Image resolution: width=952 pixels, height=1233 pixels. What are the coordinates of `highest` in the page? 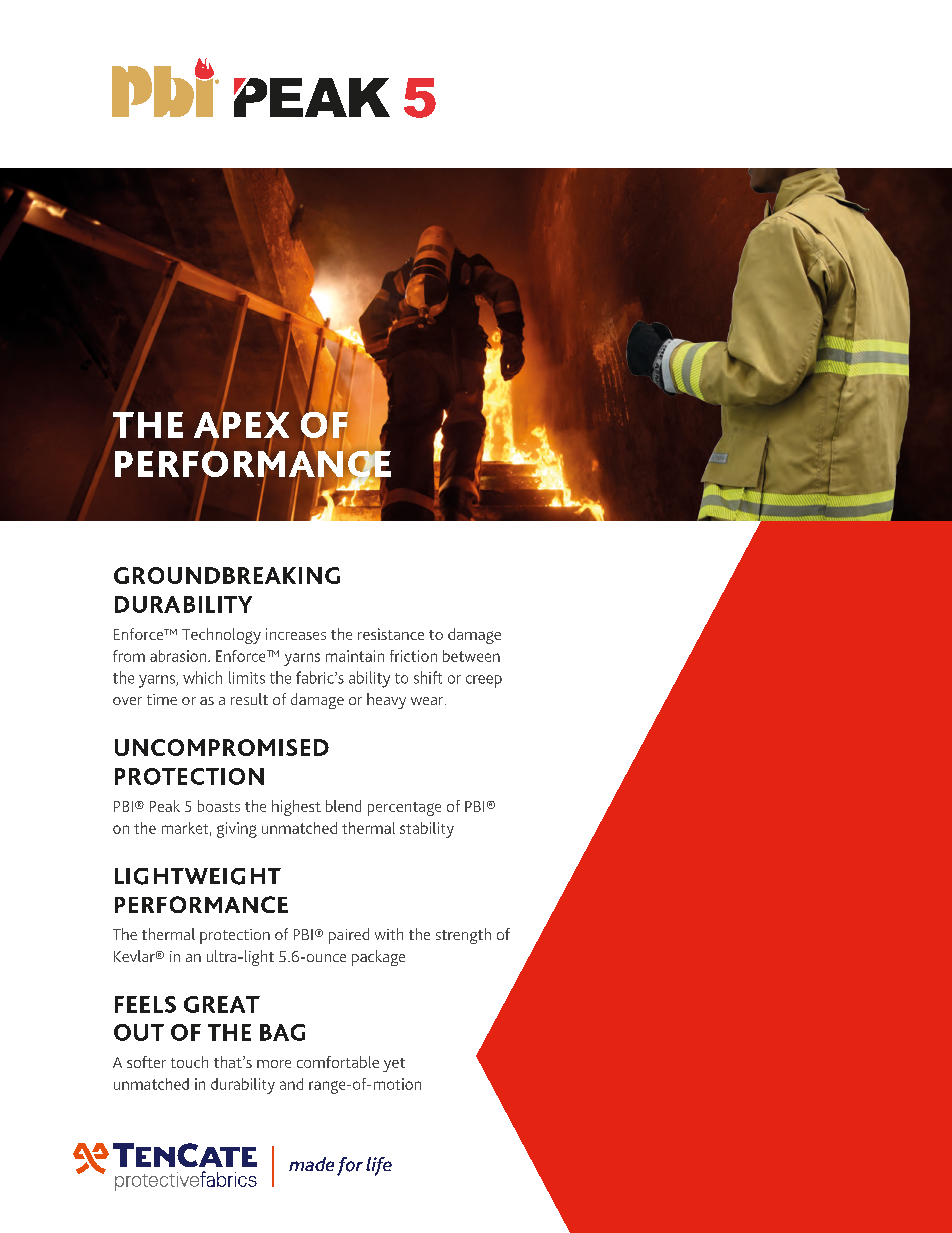 It's located at (296, 808).
